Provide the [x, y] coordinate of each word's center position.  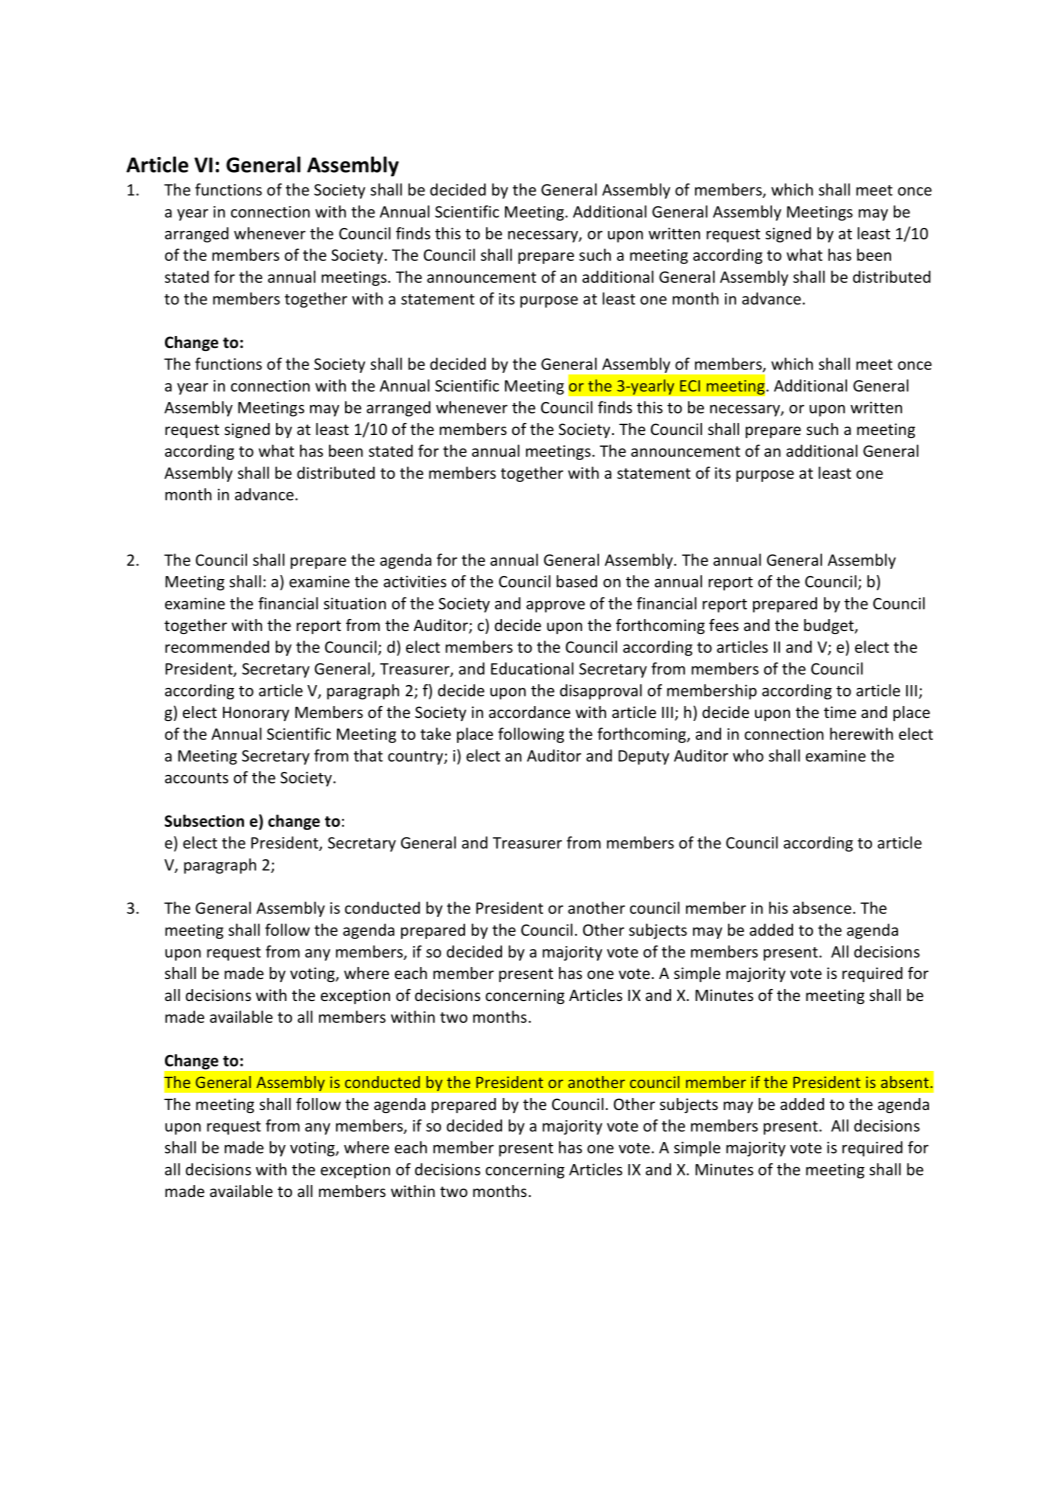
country [416, 758]
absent [906, 1082]
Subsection [204, 820]
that [368, 755]
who [748, 755]
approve [555, 607]
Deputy [643, 757]
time [840, 712]
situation [355, 604]
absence [823, 907]
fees [724, 625]
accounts [196, 778]
